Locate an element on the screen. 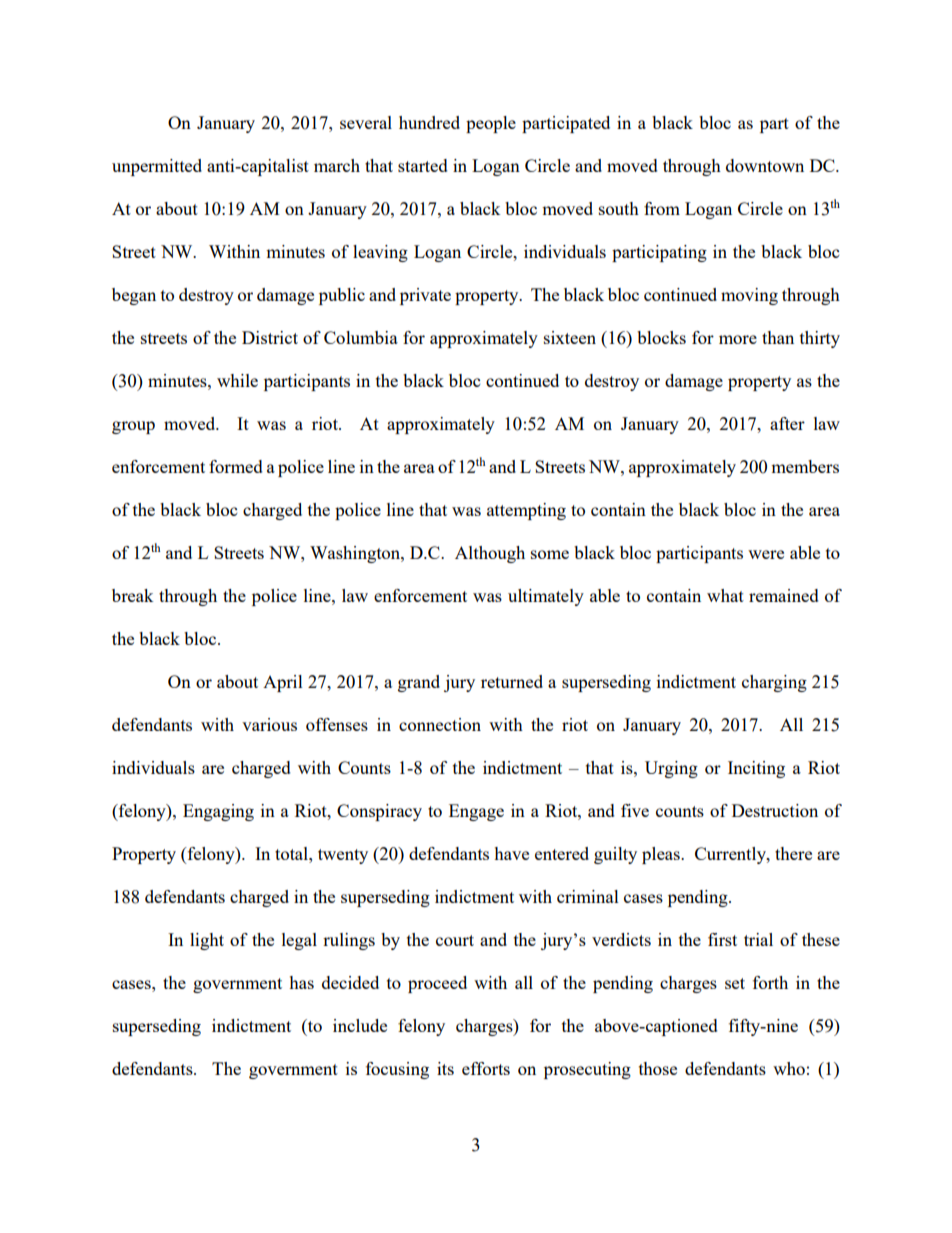 This screenshot has height=1233, width=952. has is located at coordinates (301, 982).
